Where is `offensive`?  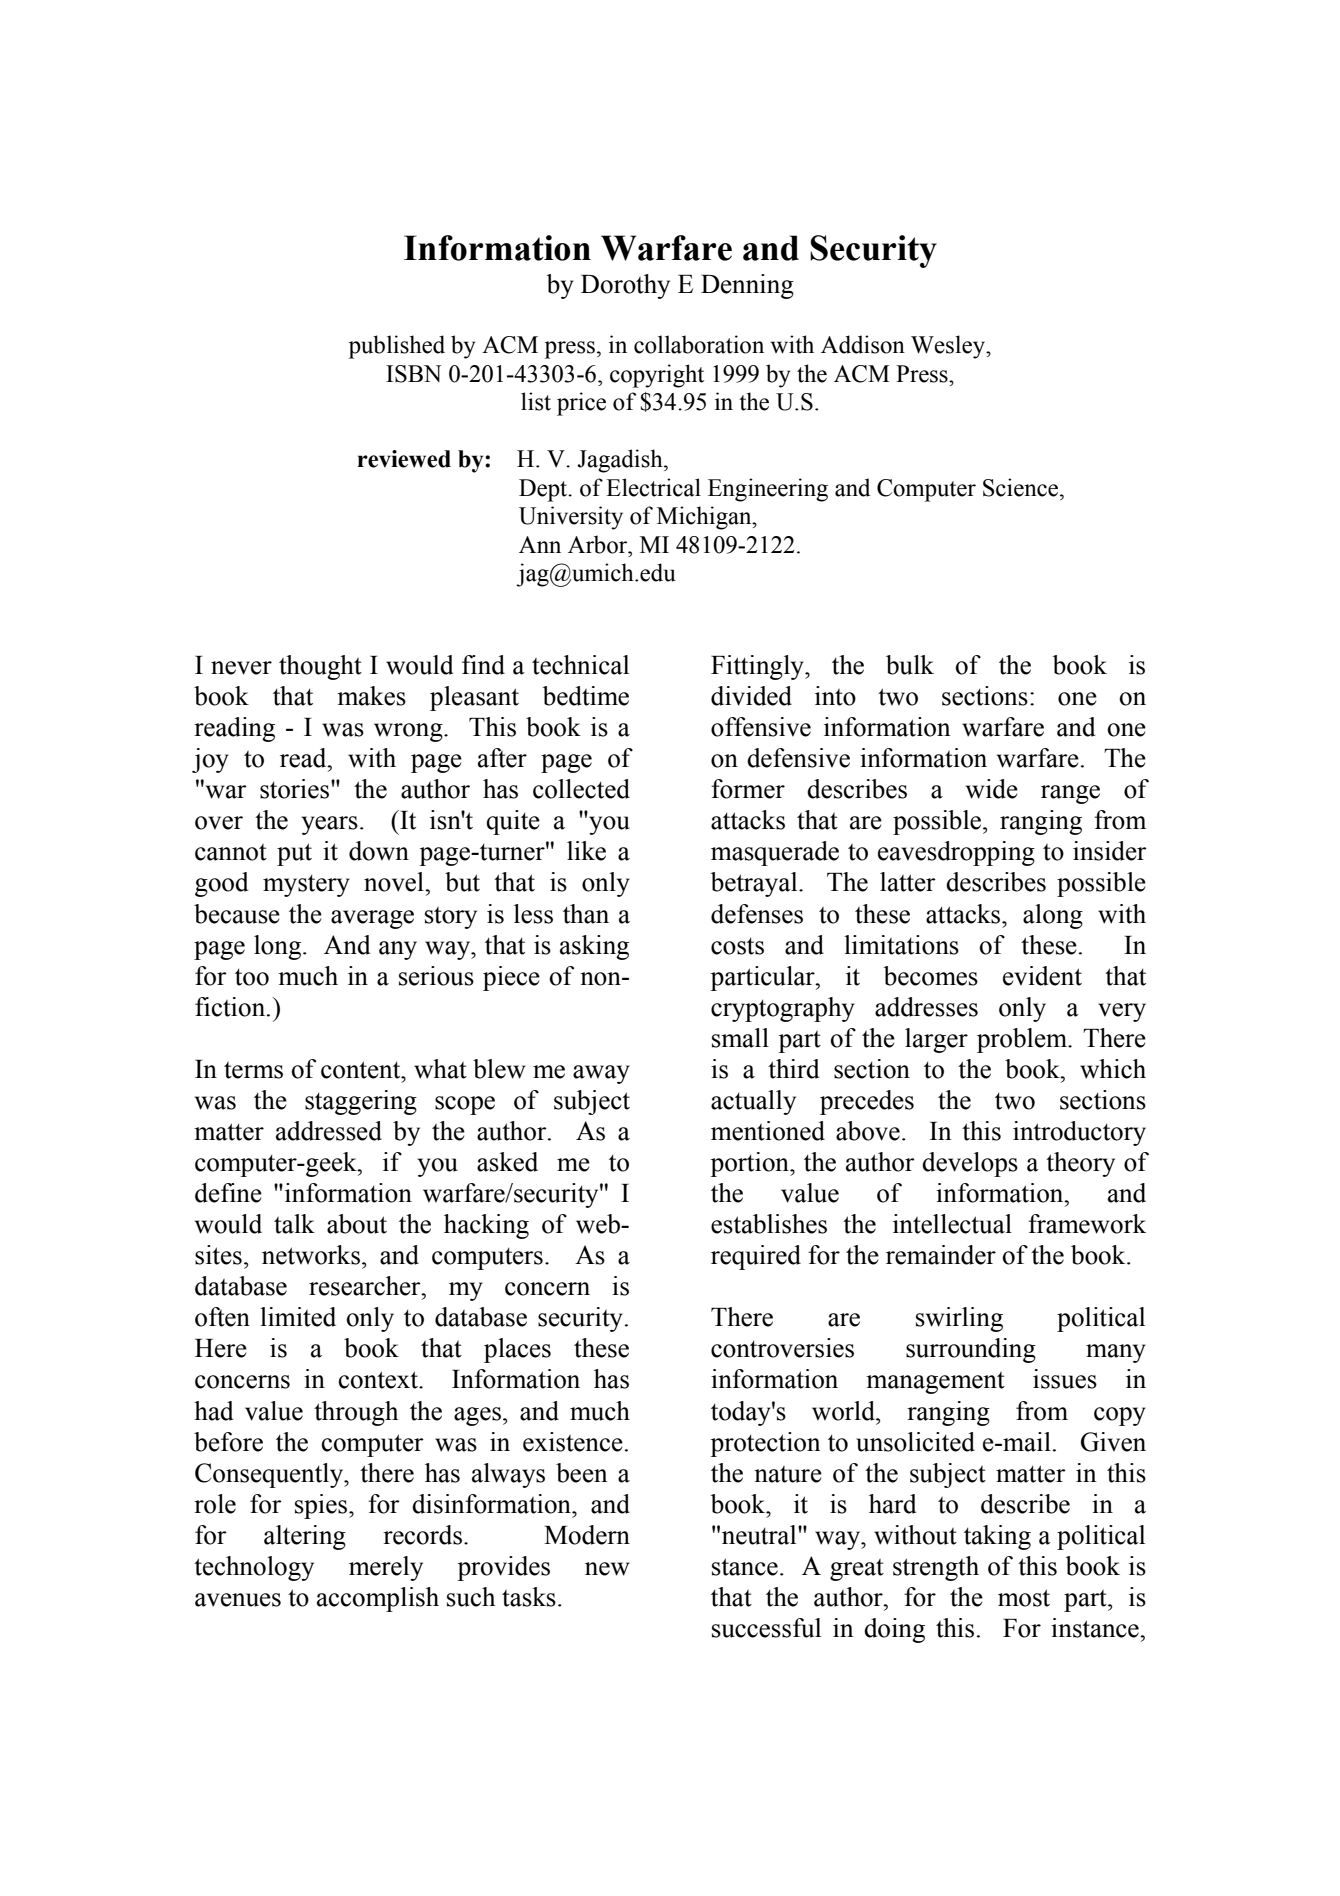 offensive is located at coordinates (761, 727).
